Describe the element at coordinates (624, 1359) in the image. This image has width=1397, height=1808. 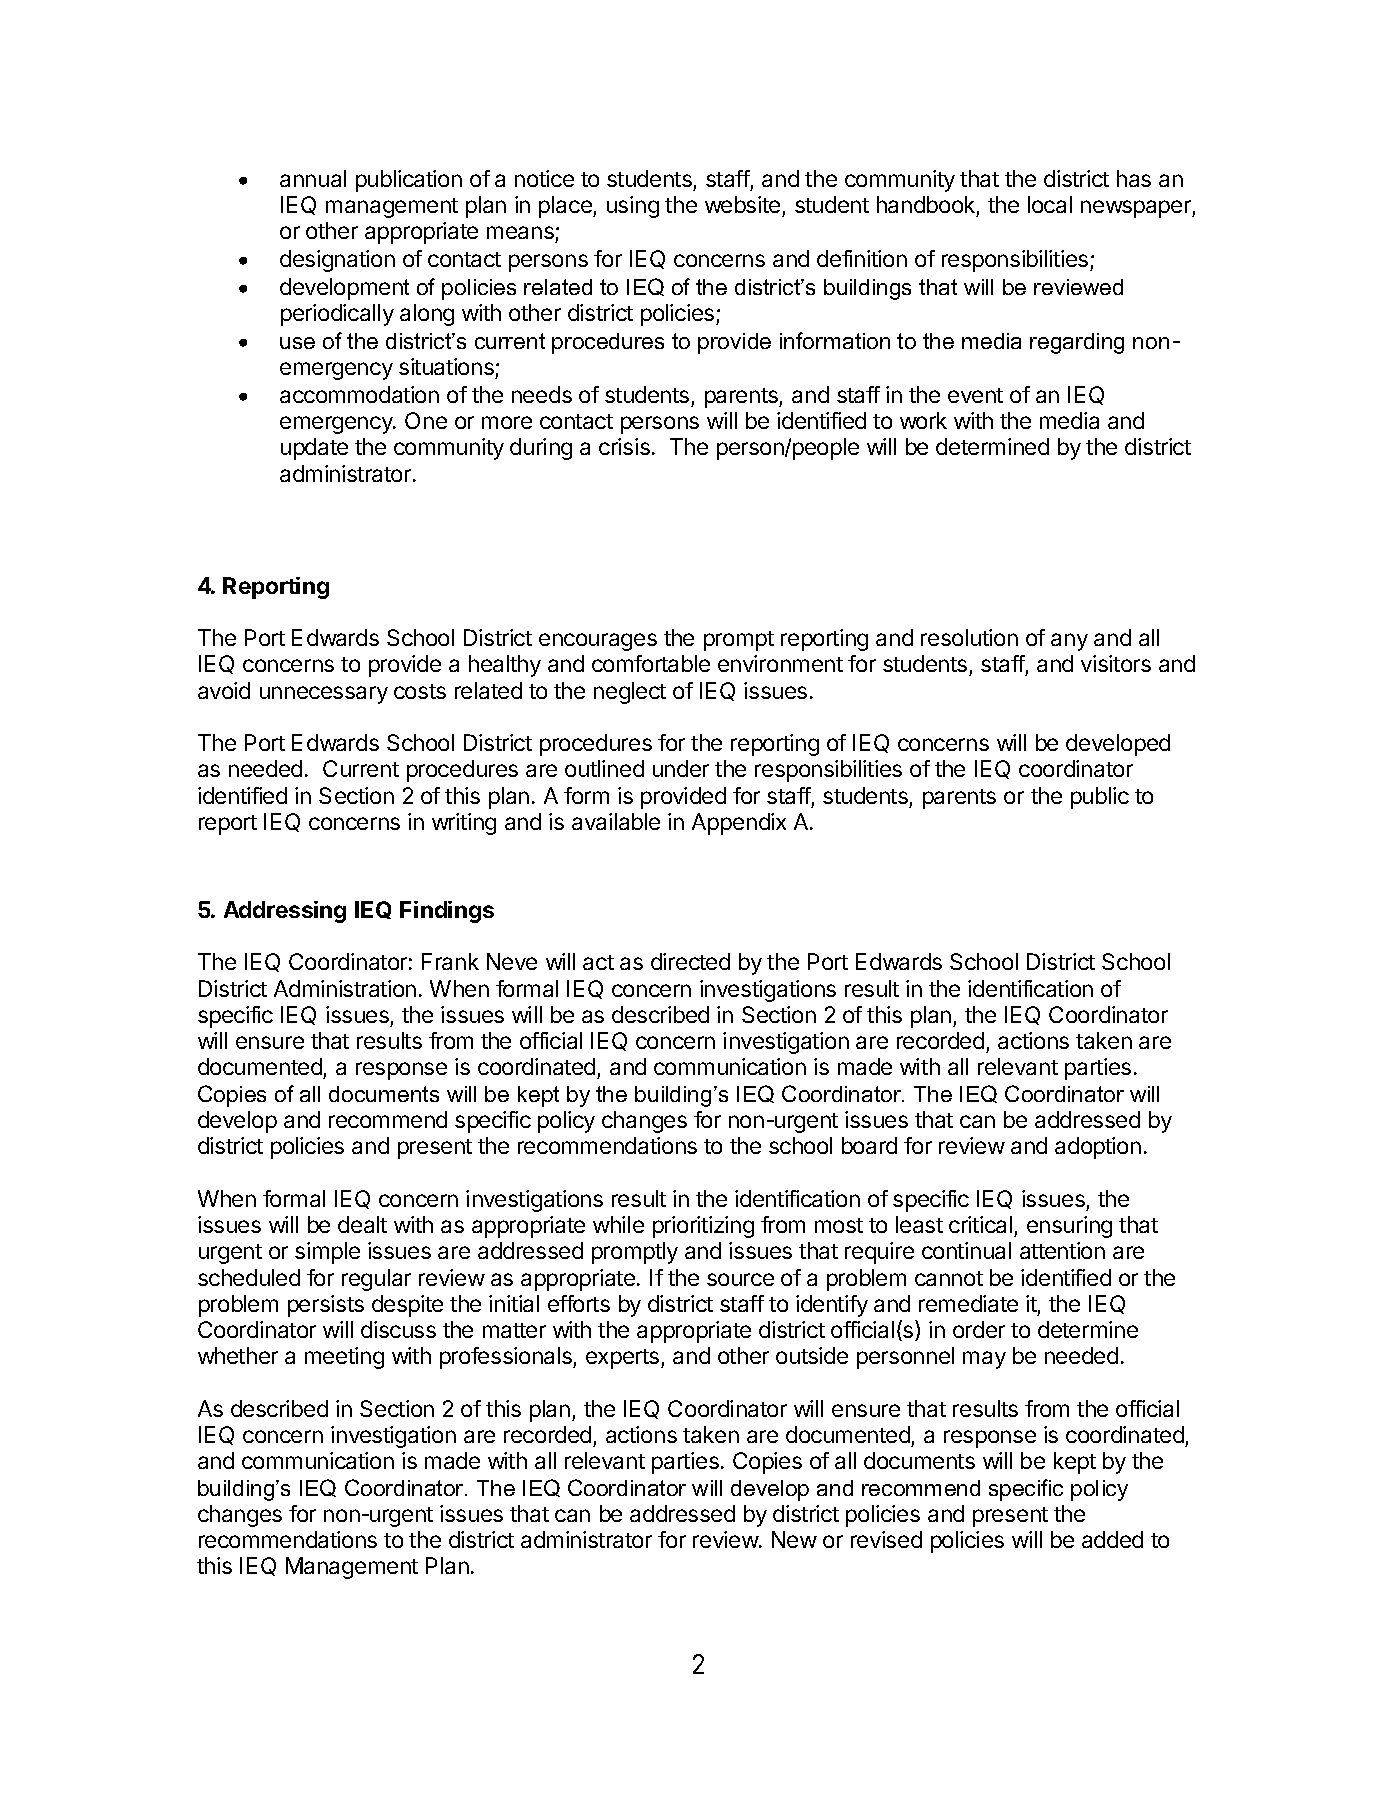
I see `experts` at that location.
